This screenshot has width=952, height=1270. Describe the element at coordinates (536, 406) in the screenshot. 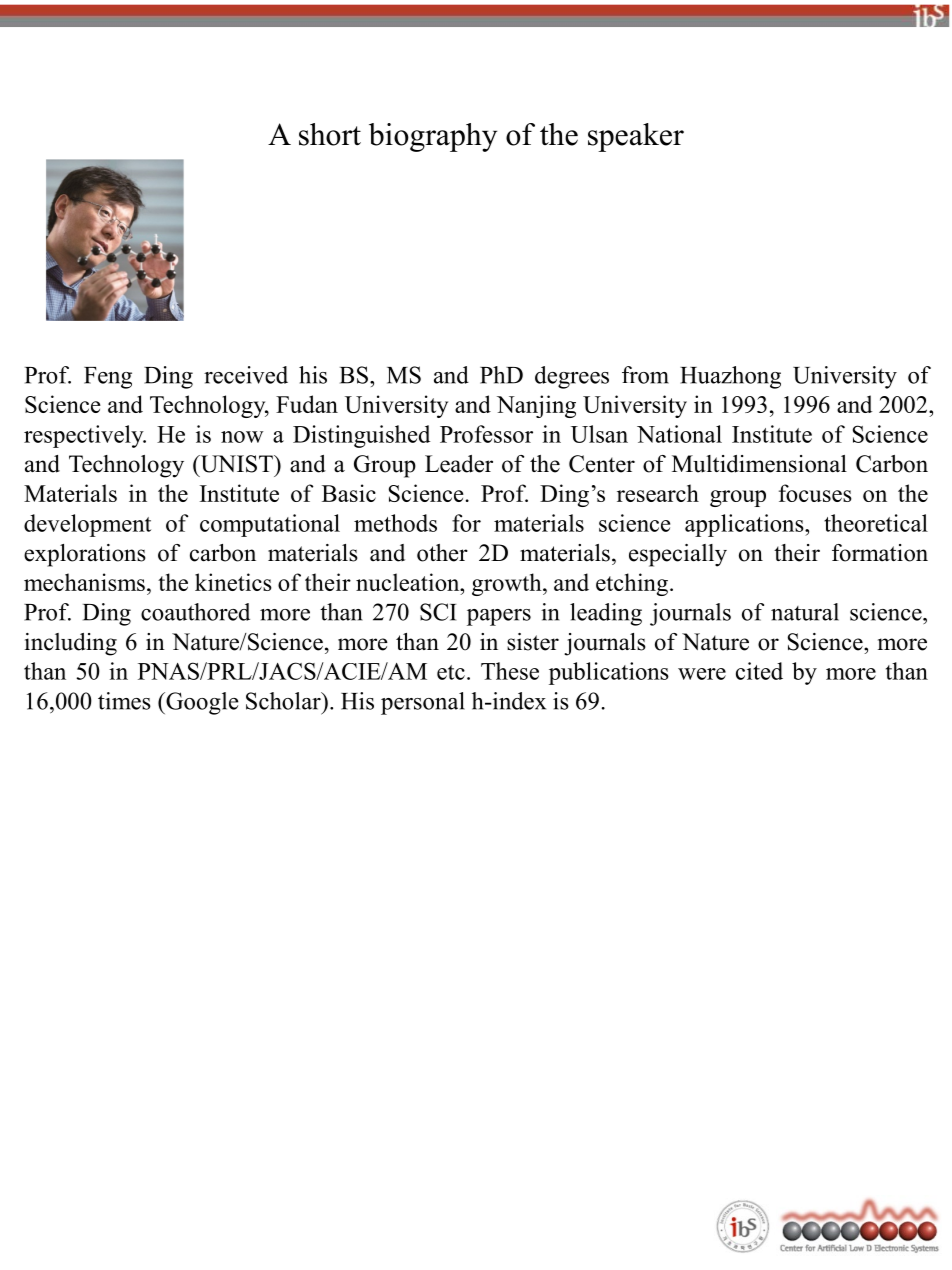

I see `Nanjing` at that location.
